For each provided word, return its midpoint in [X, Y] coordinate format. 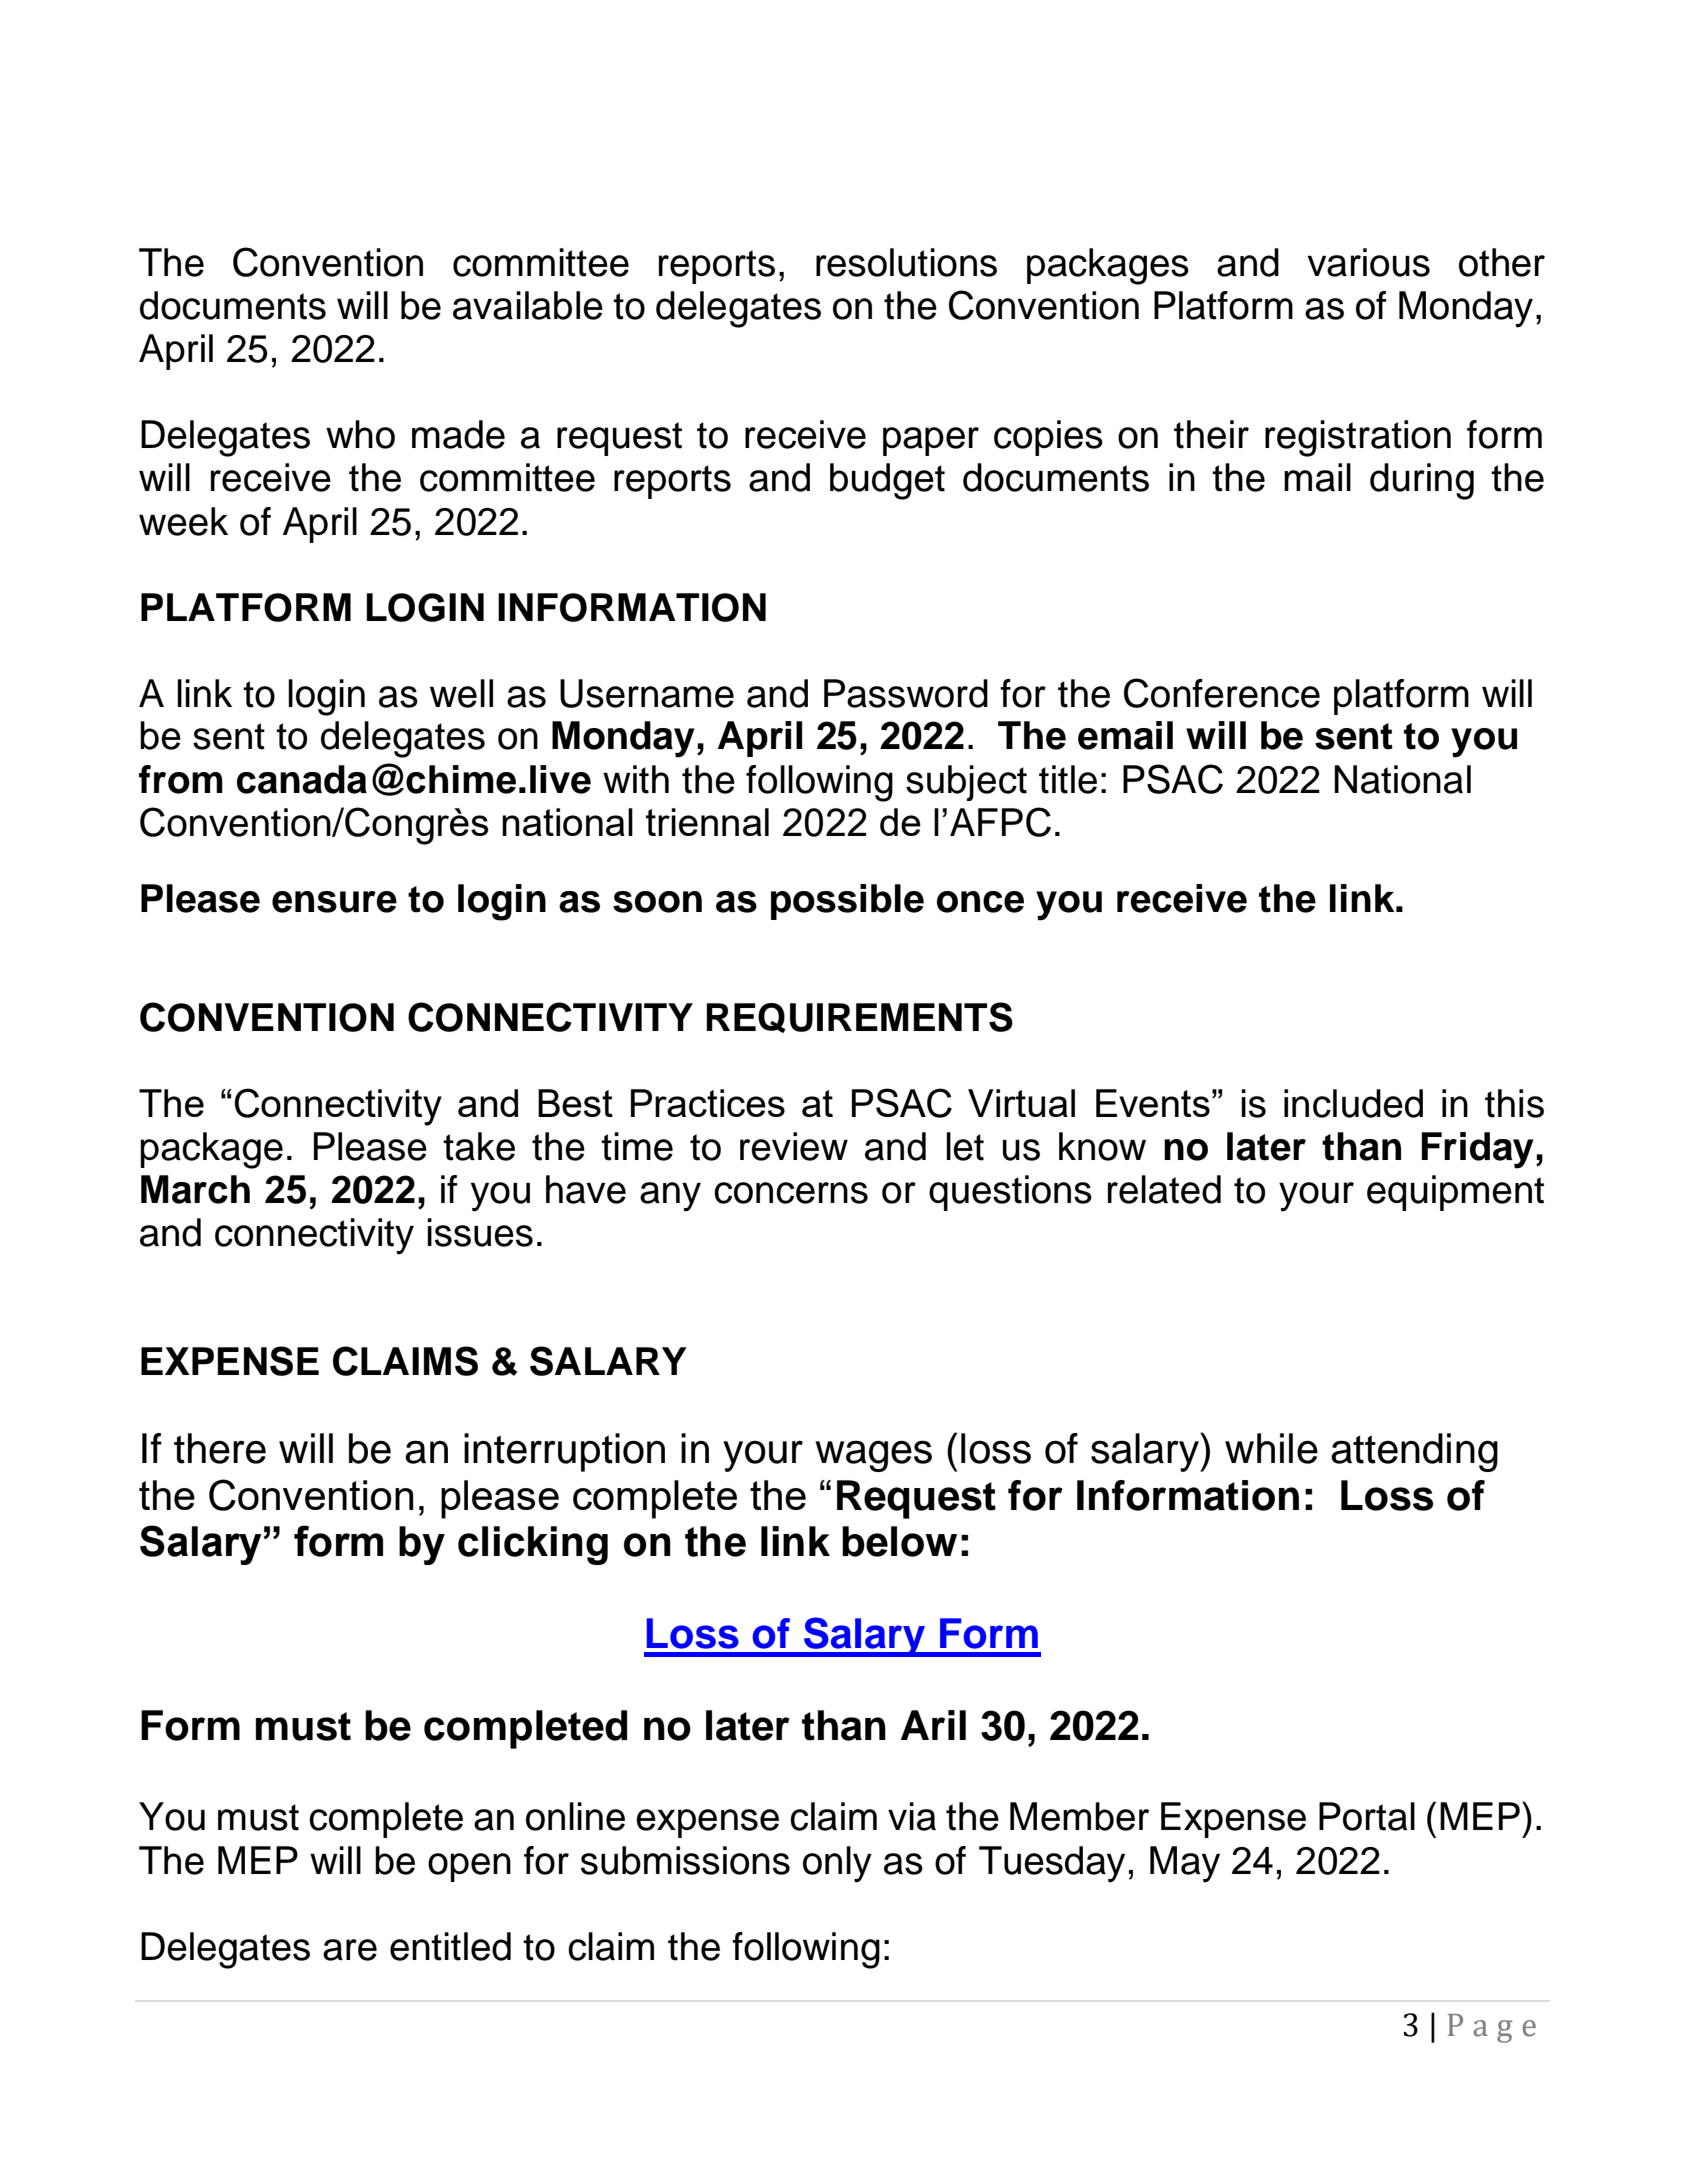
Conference [1222, 693]
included [1353, 1103]
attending [1414, 1452]
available [528, 305]
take [479, 1146]
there [220, 1448]
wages [873, 1456]
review [794, 1146]
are [350, 1950]
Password [906, 693]
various [1368, 262]
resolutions [906, 262]
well [461, 693]
